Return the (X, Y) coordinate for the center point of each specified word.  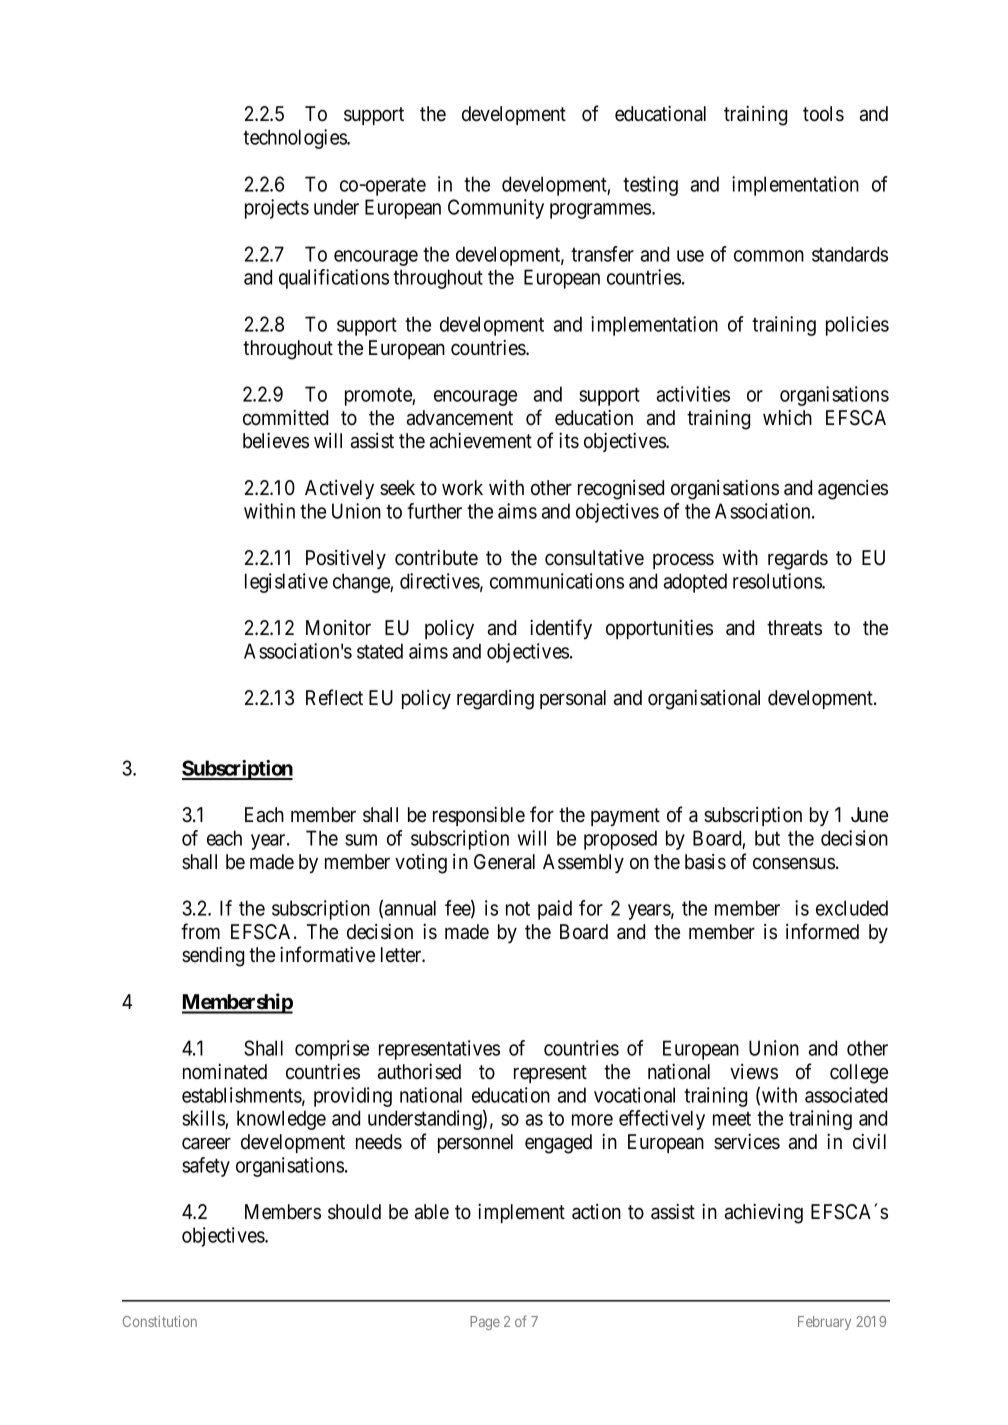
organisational (704, 700)
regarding (495, 700)
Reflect (334, 697)
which (787, 418)
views (754, 1072)
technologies (295, 139)
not (518, 909)
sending (213, 957)
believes (276, 441)
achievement (481, 441)
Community (496, 209)
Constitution (160, 1321)
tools (823, 114)
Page (485, 1323)
